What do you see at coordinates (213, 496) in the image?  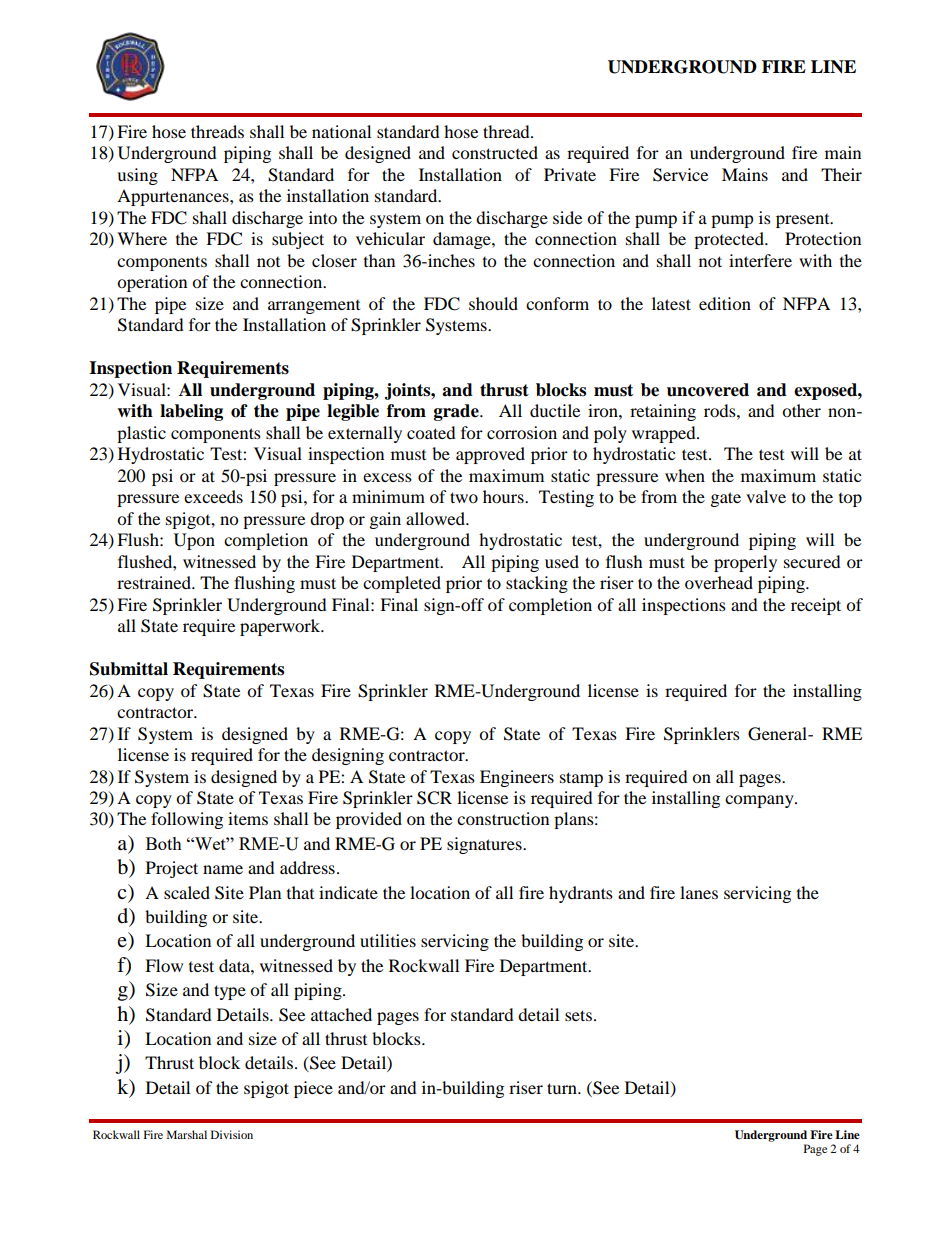 I see `exceeds` at bounding box center [213, 496].
